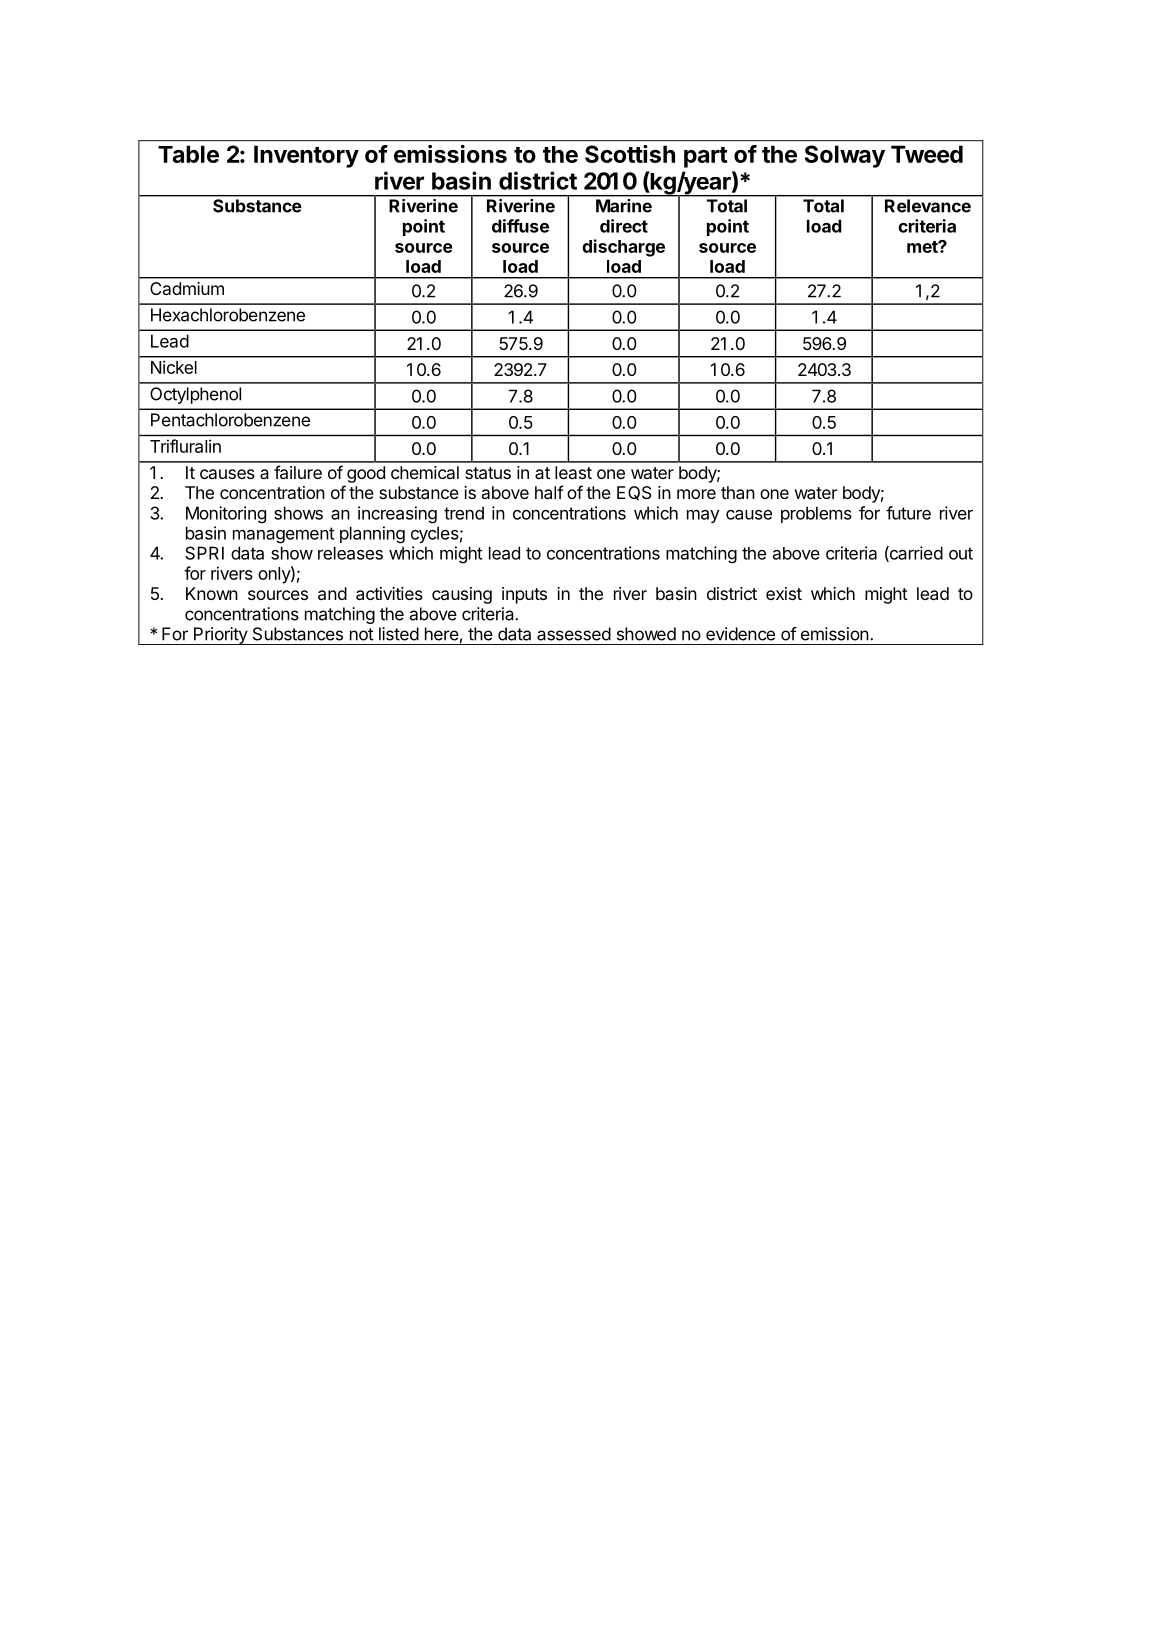 This image has width=1160, height=1640. What do you see at coordinates (488, 473) in the image?
I see `status` at bounding box center [488, 473].
